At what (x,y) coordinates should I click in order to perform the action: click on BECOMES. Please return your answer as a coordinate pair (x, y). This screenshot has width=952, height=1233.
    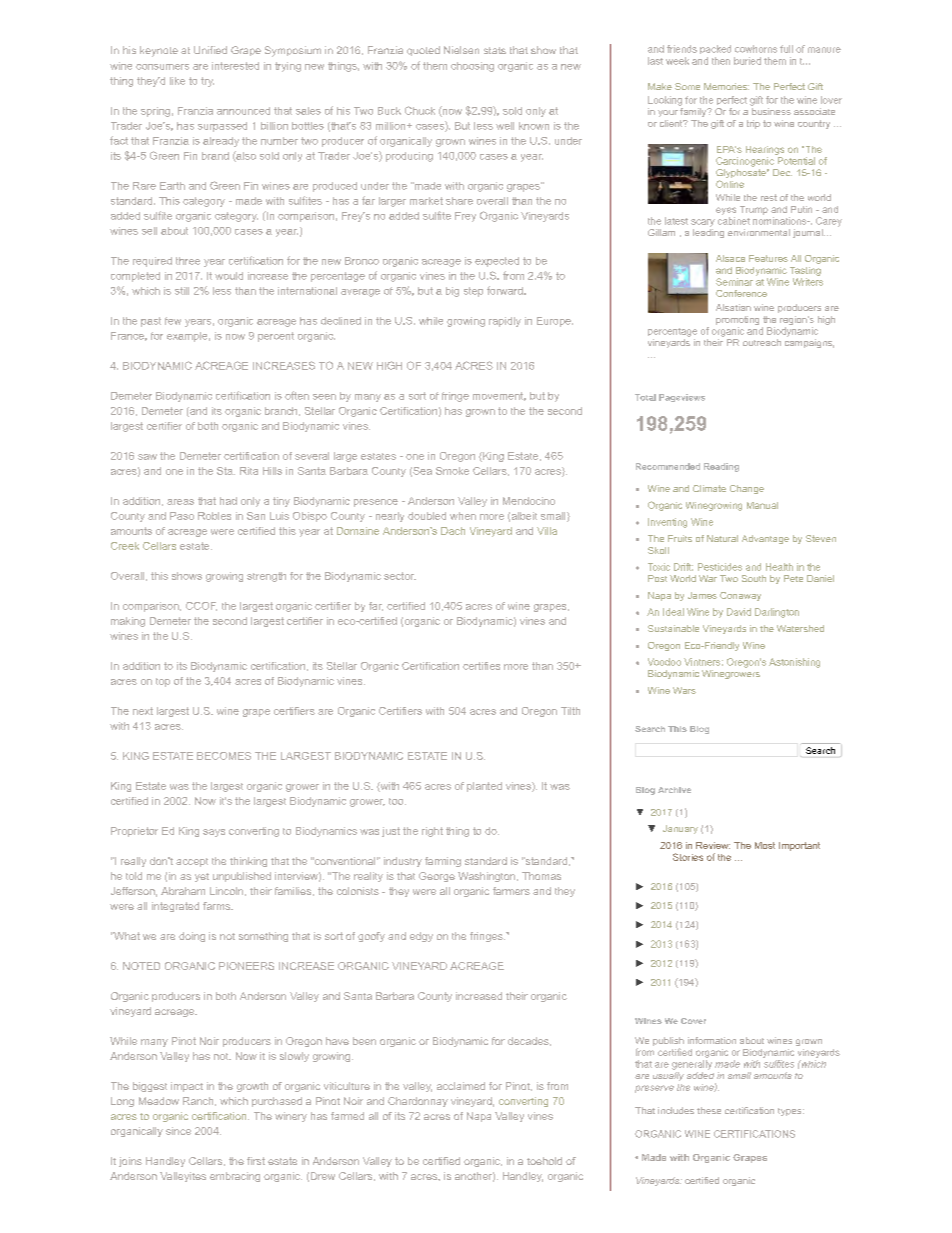
    Looking at the image, I should click on (224, 756).
